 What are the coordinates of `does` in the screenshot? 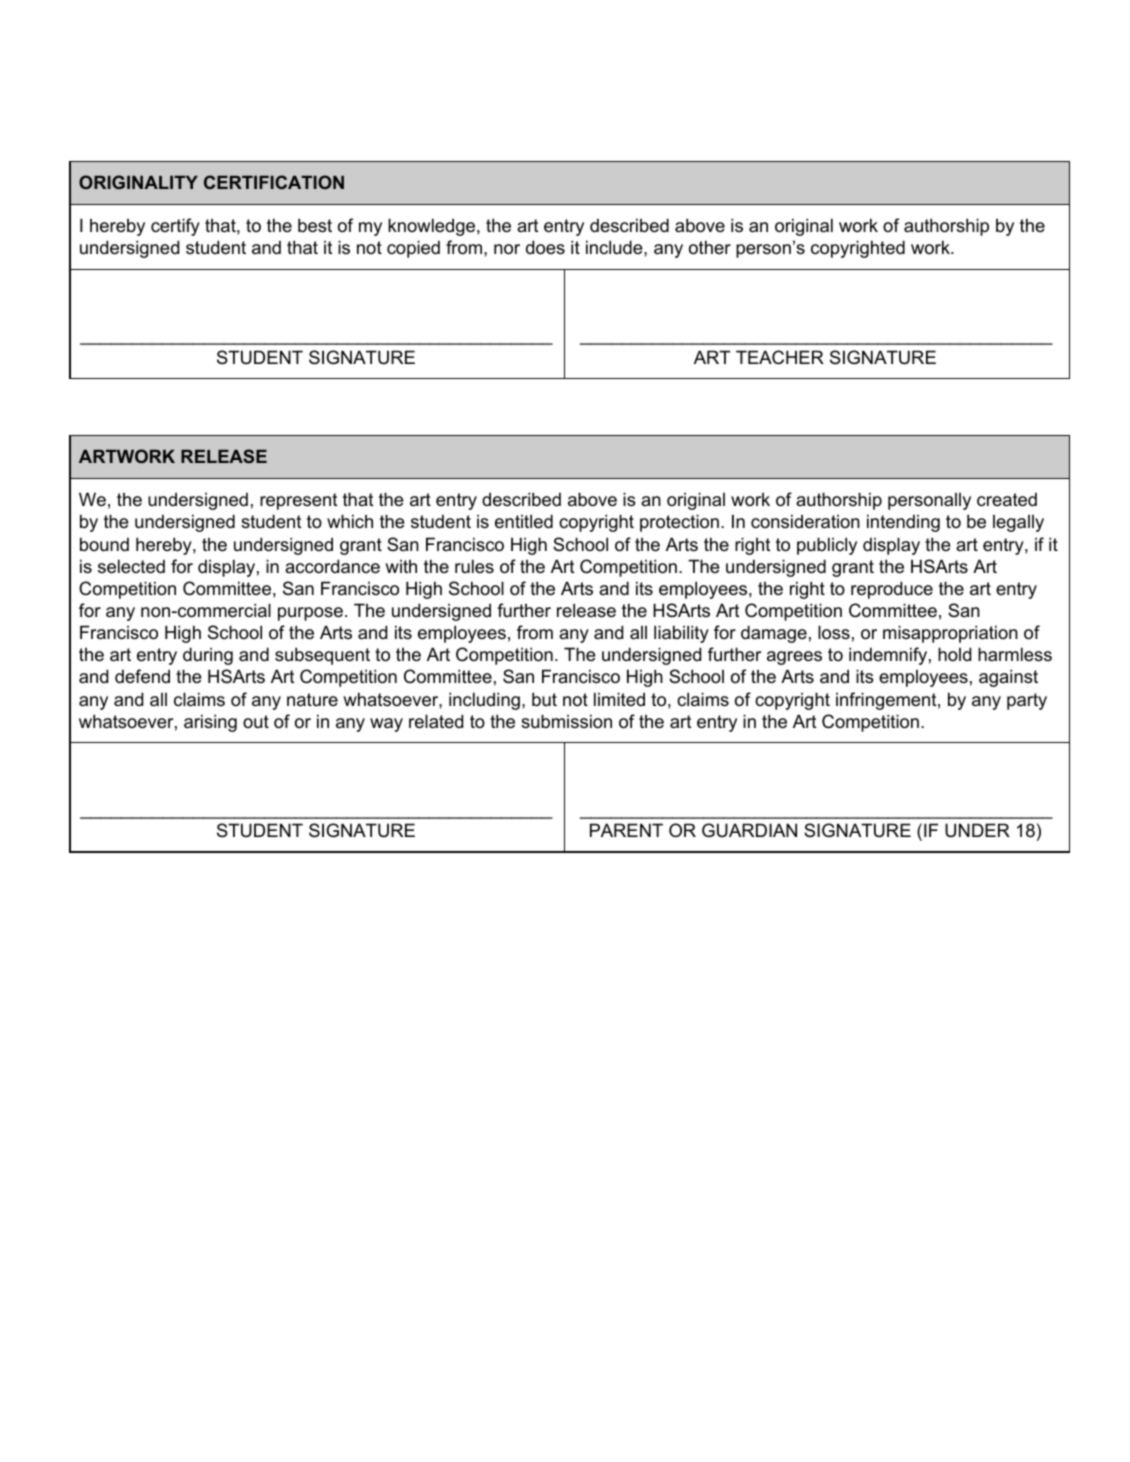 It's located at (545, 247).
